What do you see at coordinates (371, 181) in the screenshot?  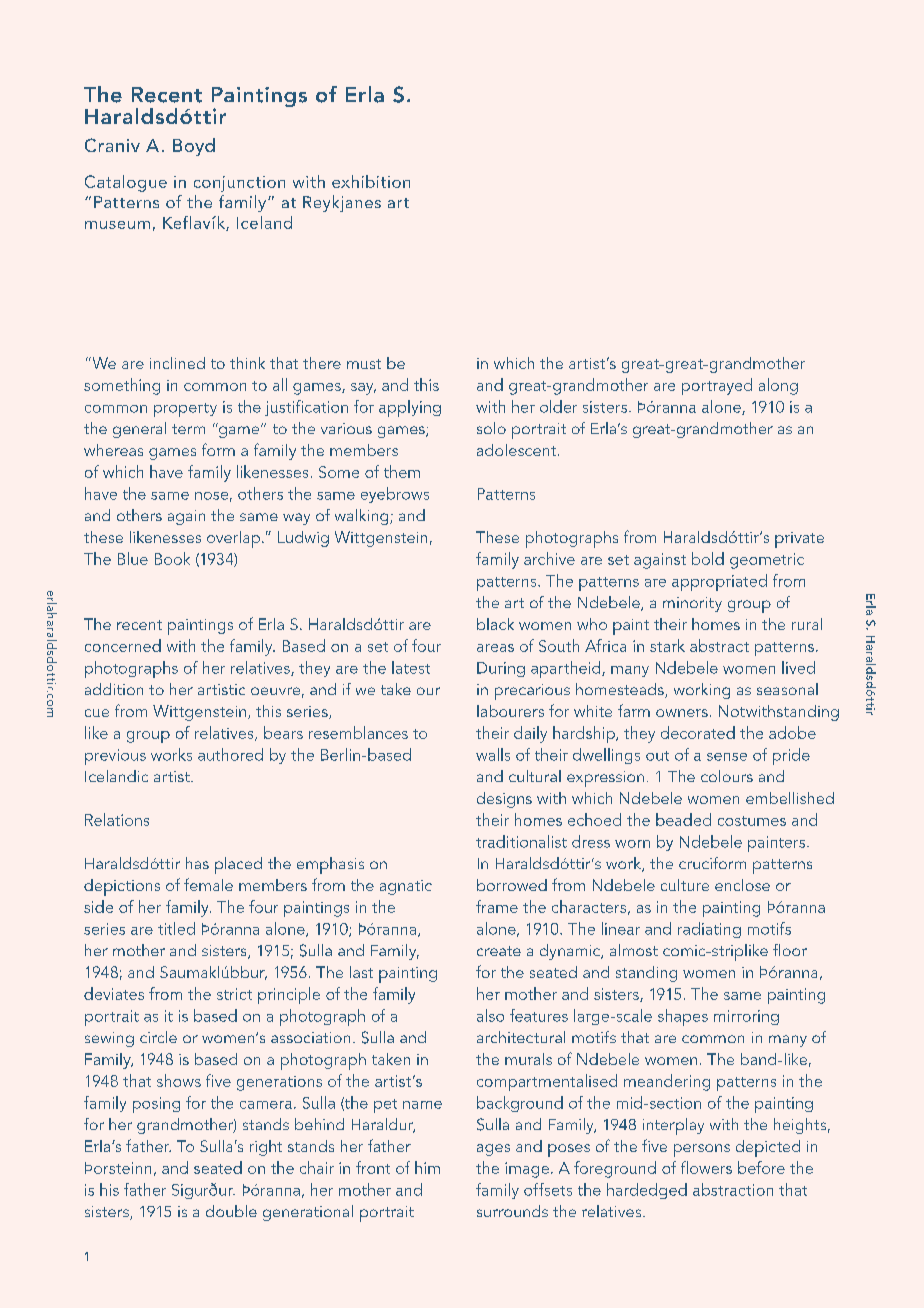 I see `exhibition` at bounding box center [371, 181].
